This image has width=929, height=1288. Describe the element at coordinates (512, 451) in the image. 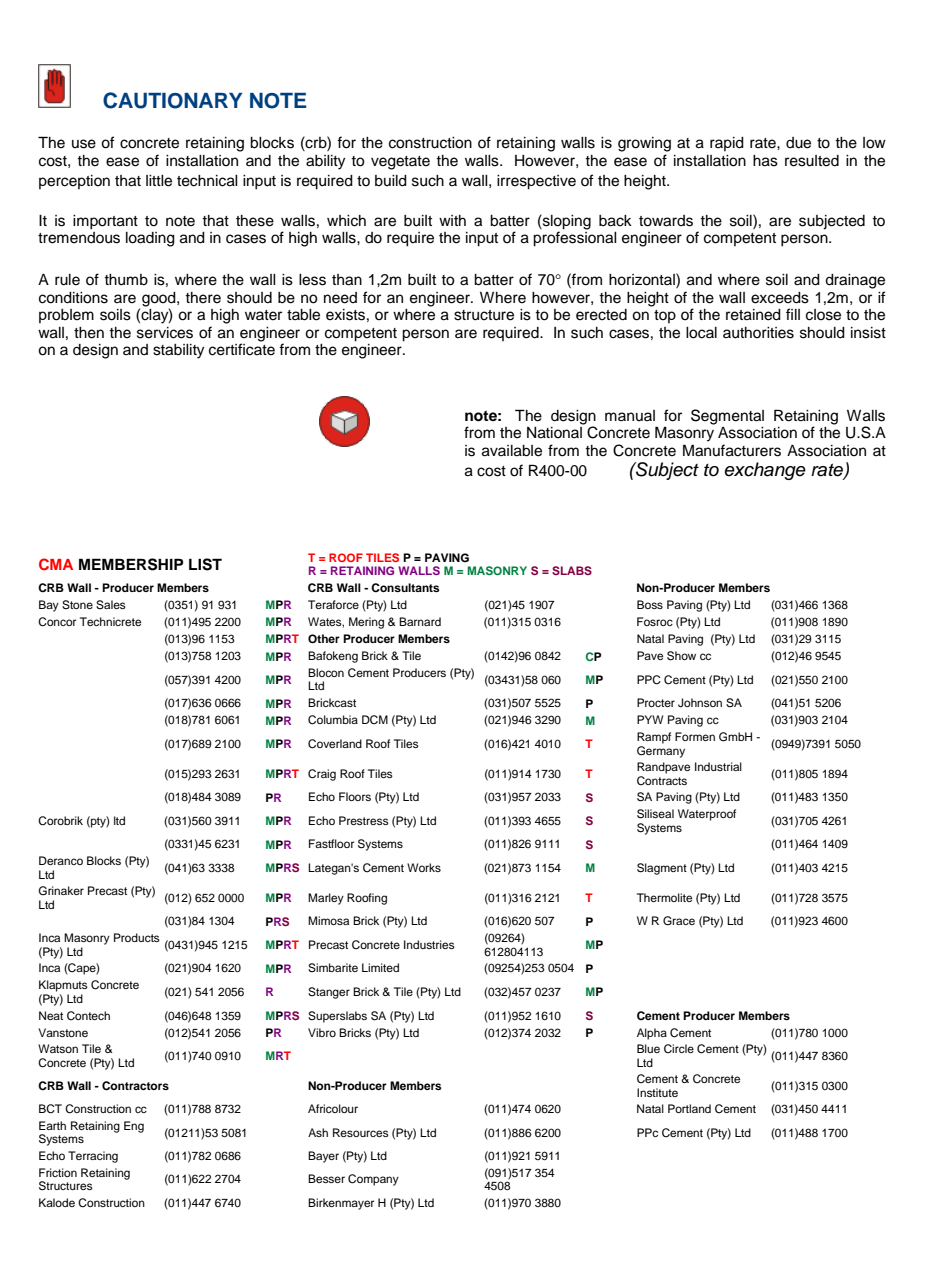

I see `available` at that location.
